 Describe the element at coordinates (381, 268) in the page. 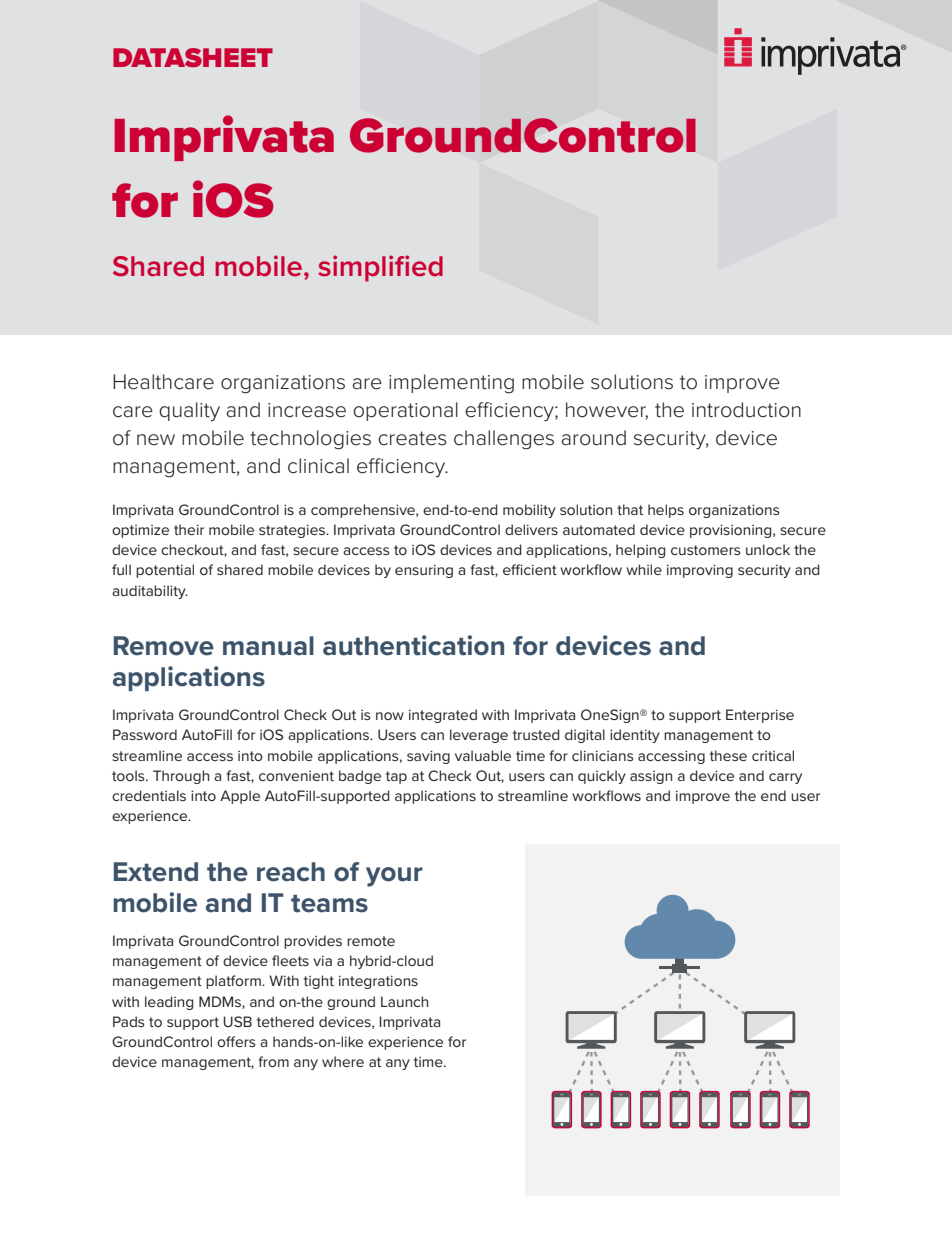

I see `simplified` at that location.
